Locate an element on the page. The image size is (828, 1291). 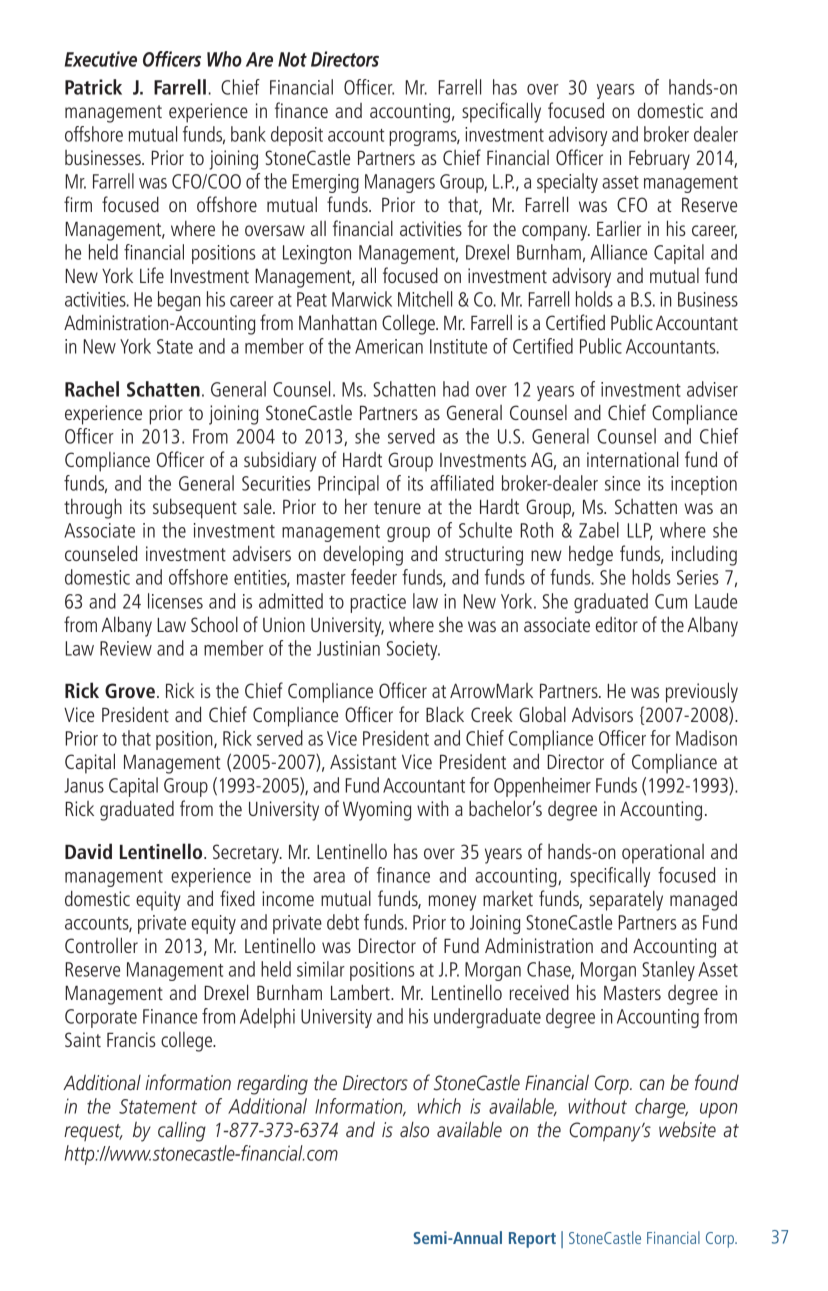
Rachel is located at coordinates (92, 389).
